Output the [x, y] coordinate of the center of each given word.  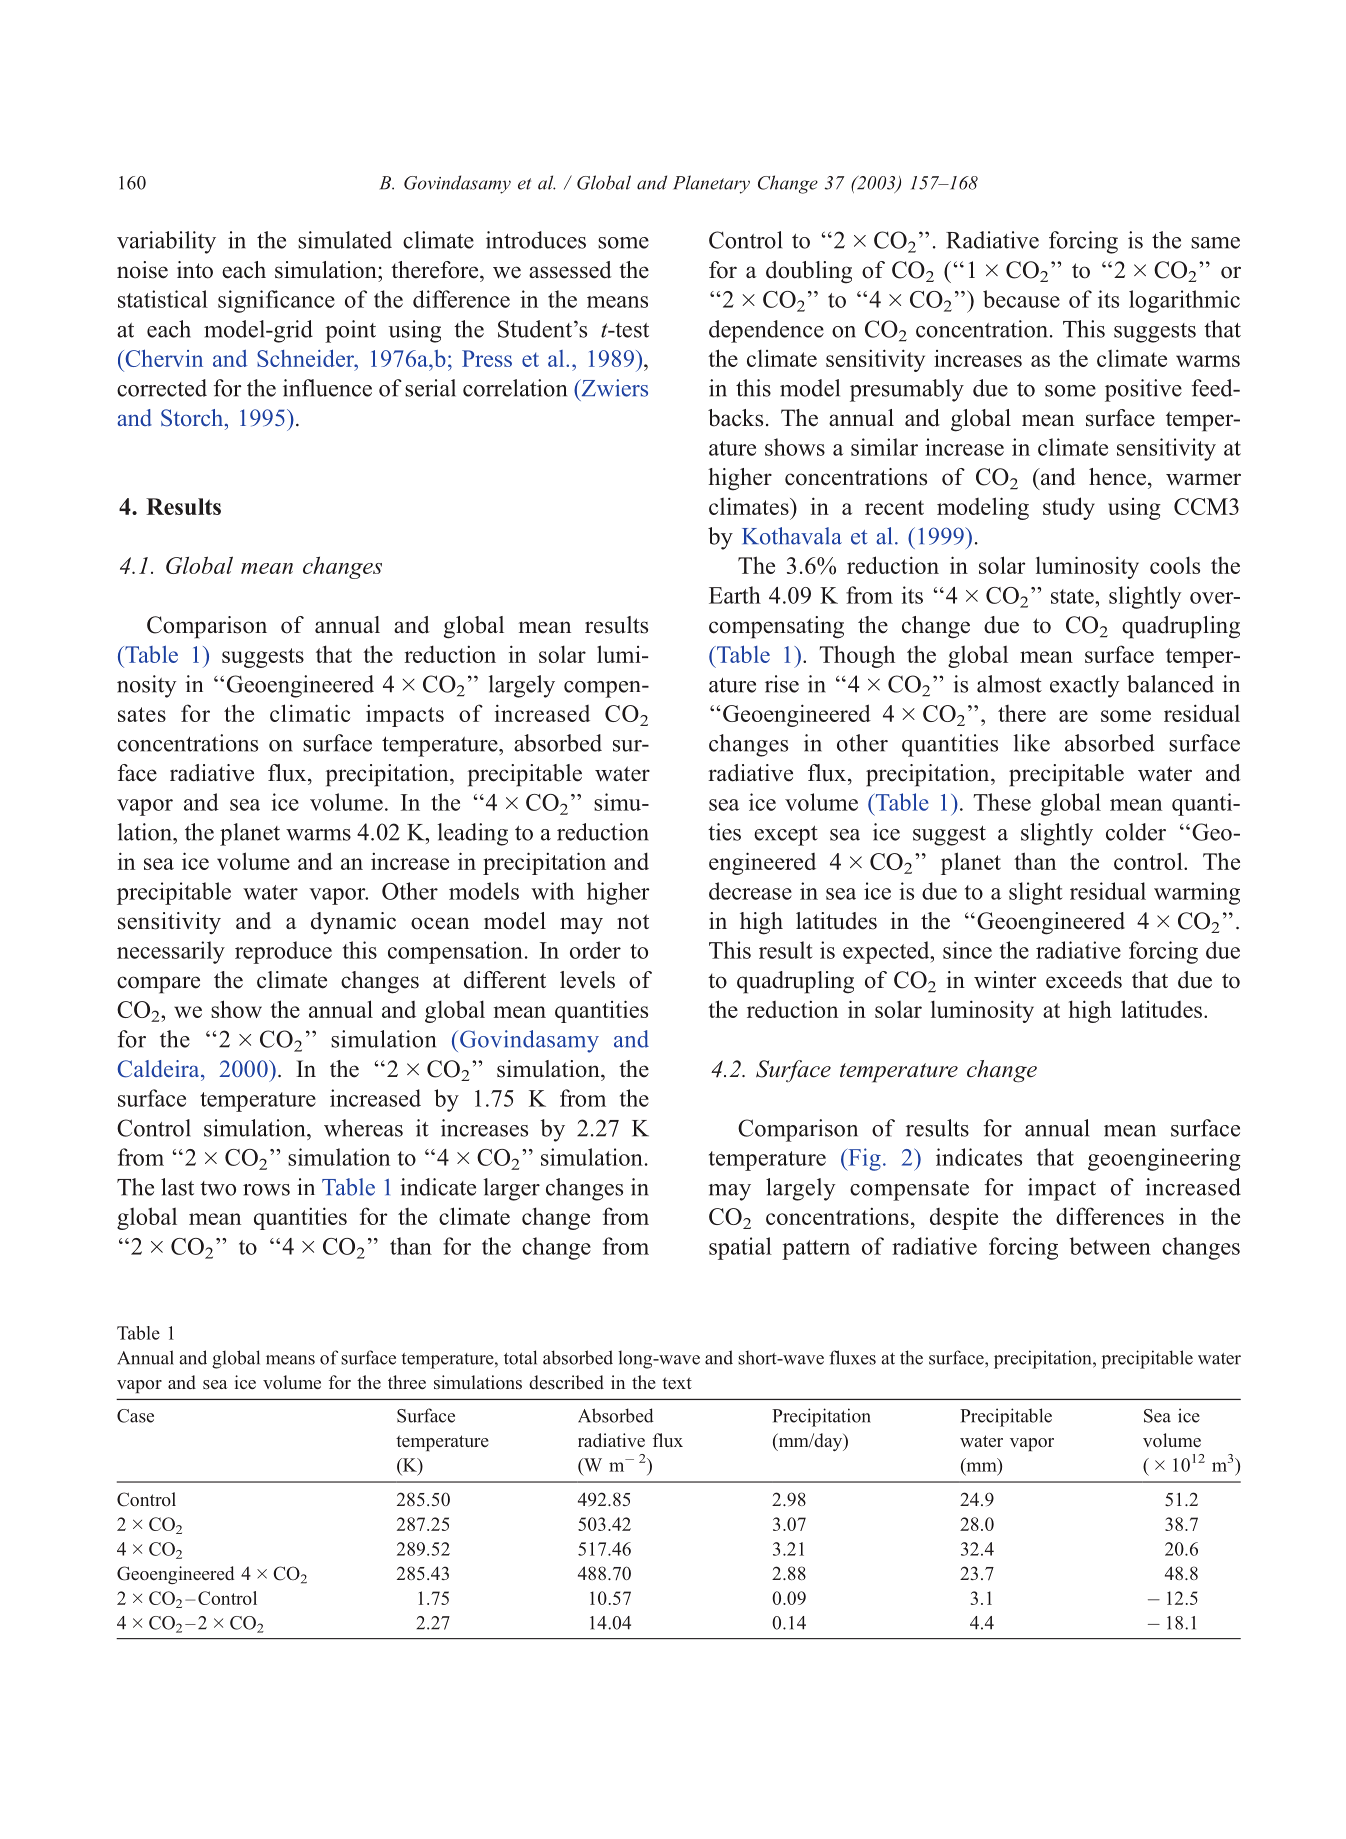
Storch [193, 418]
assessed [570, 270]
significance [276, 301]
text [677, 1383]
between [1110, 1246]
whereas [363, 1128]
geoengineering [1164, 1159]
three [407, 1382]
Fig [863, 1159]
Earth [735, 595]
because [1021, 299]
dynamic [353, 923]
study [1069, 508]
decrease [750, 891]
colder [1136, 832]
